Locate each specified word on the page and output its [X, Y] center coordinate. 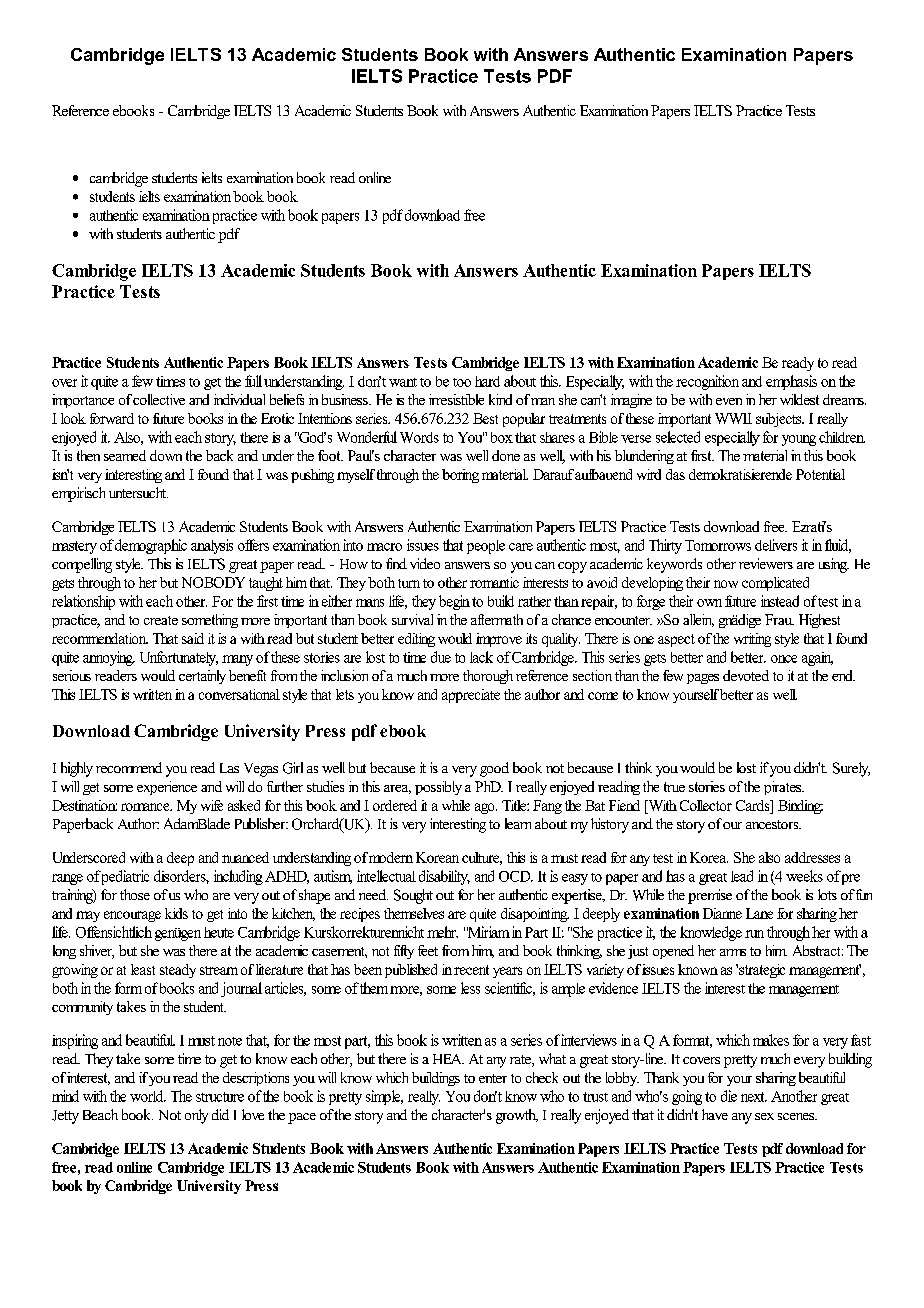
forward [112, 418]
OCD [516, 876]
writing [752, 640]
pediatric [124, 877]
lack [481, 657]
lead [742, 876]
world [148, 1096]
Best [485, 418]
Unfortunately [179, 658]
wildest [799, 399]
